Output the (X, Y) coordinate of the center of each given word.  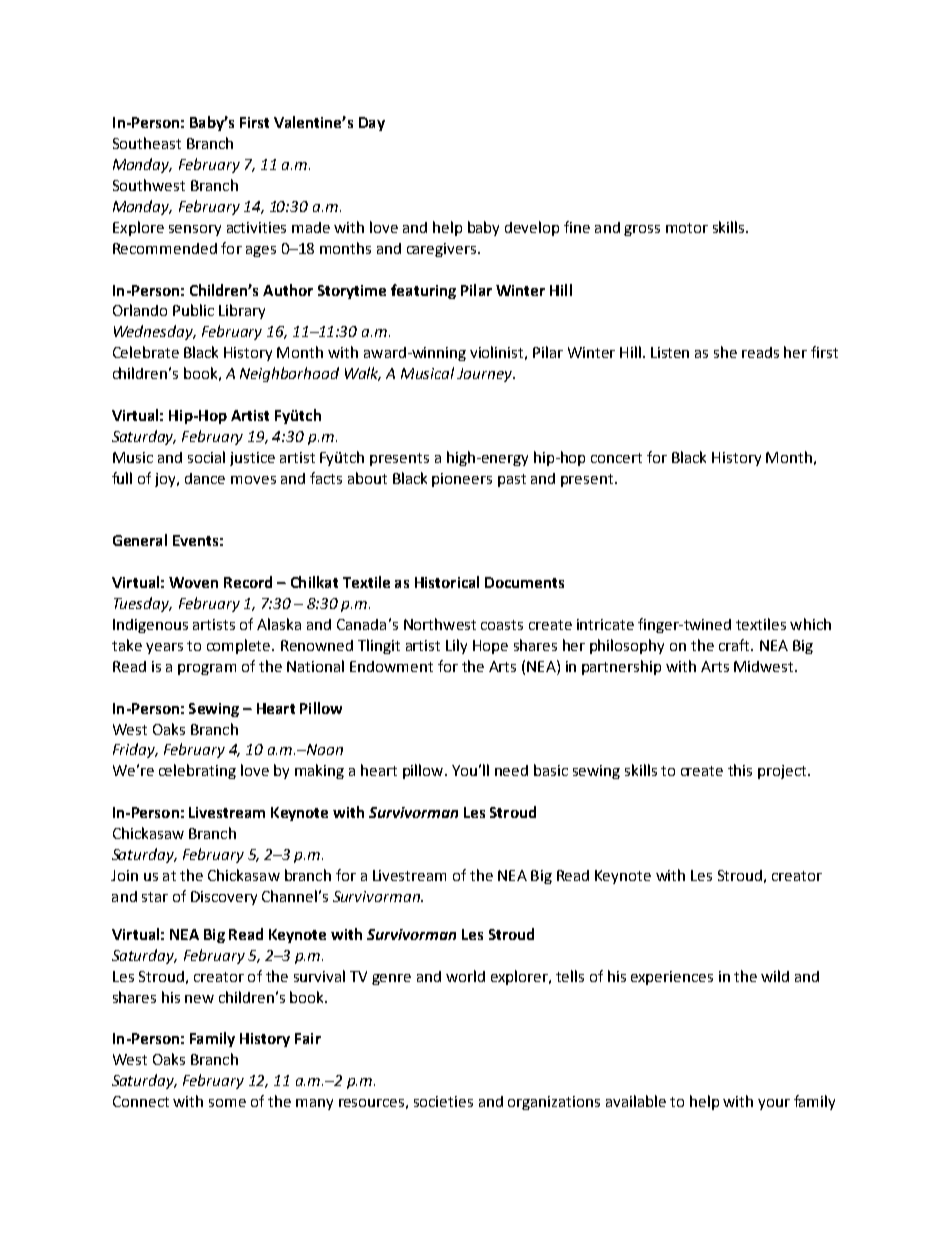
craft (735, 645)
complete (240, 646)
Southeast (147, 143)
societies (443, 1101)
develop (532, 228)
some (227, 1103)
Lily (456, 646)
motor (687, 228)
